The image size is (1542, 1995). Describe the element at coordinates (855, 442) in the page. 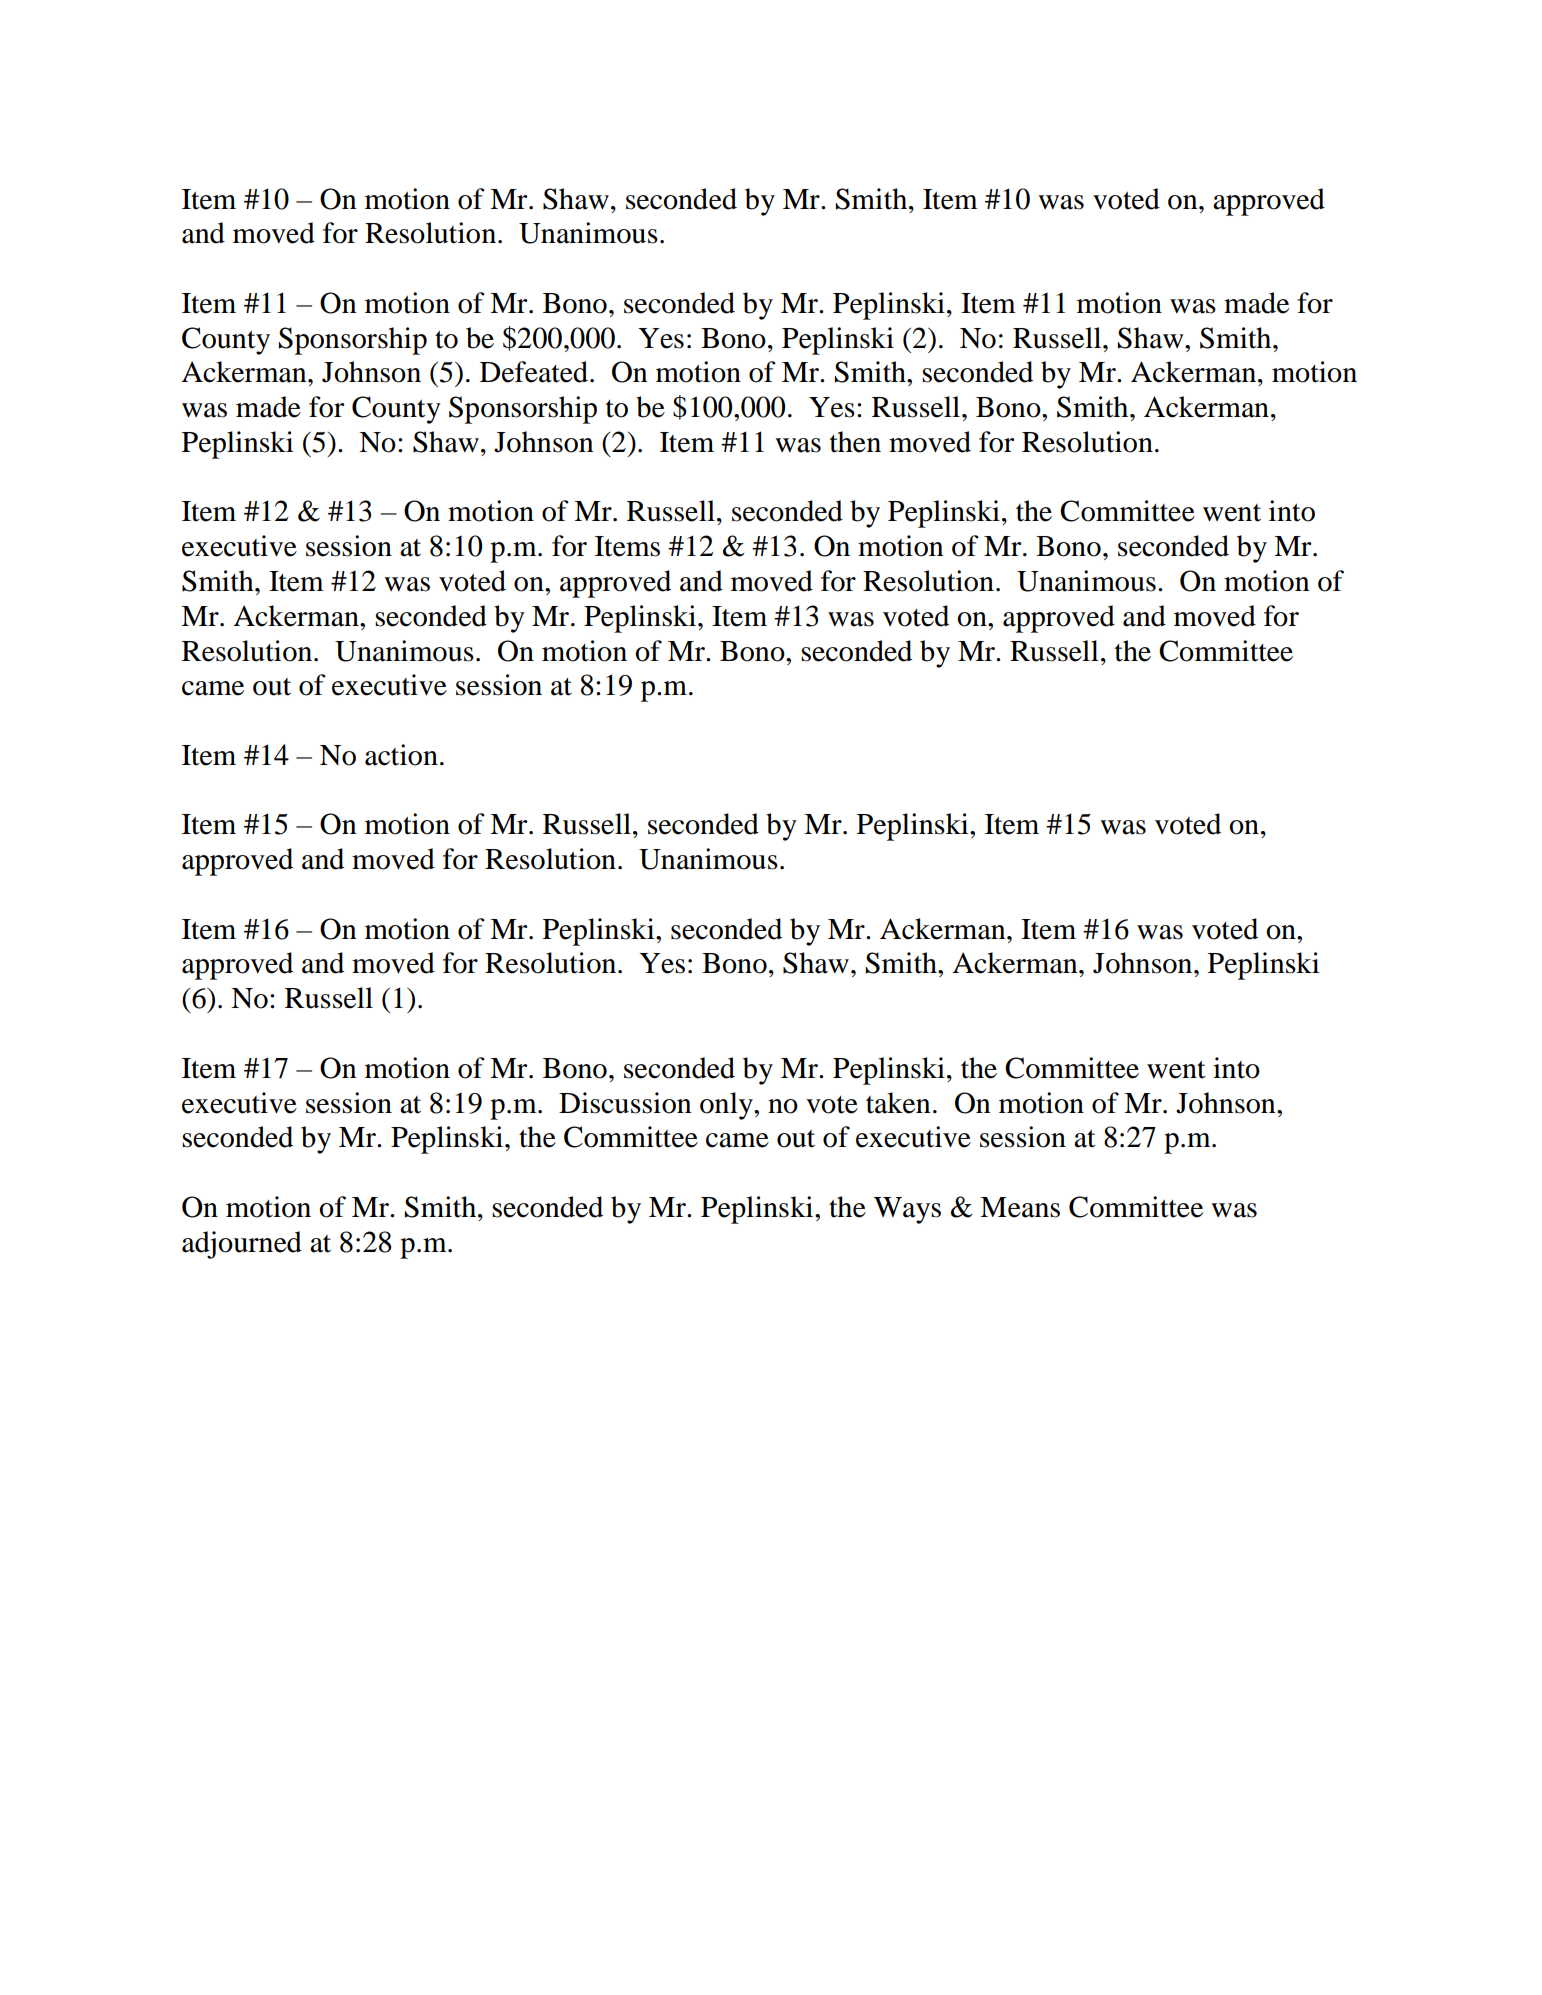

I see `then` at that location.
